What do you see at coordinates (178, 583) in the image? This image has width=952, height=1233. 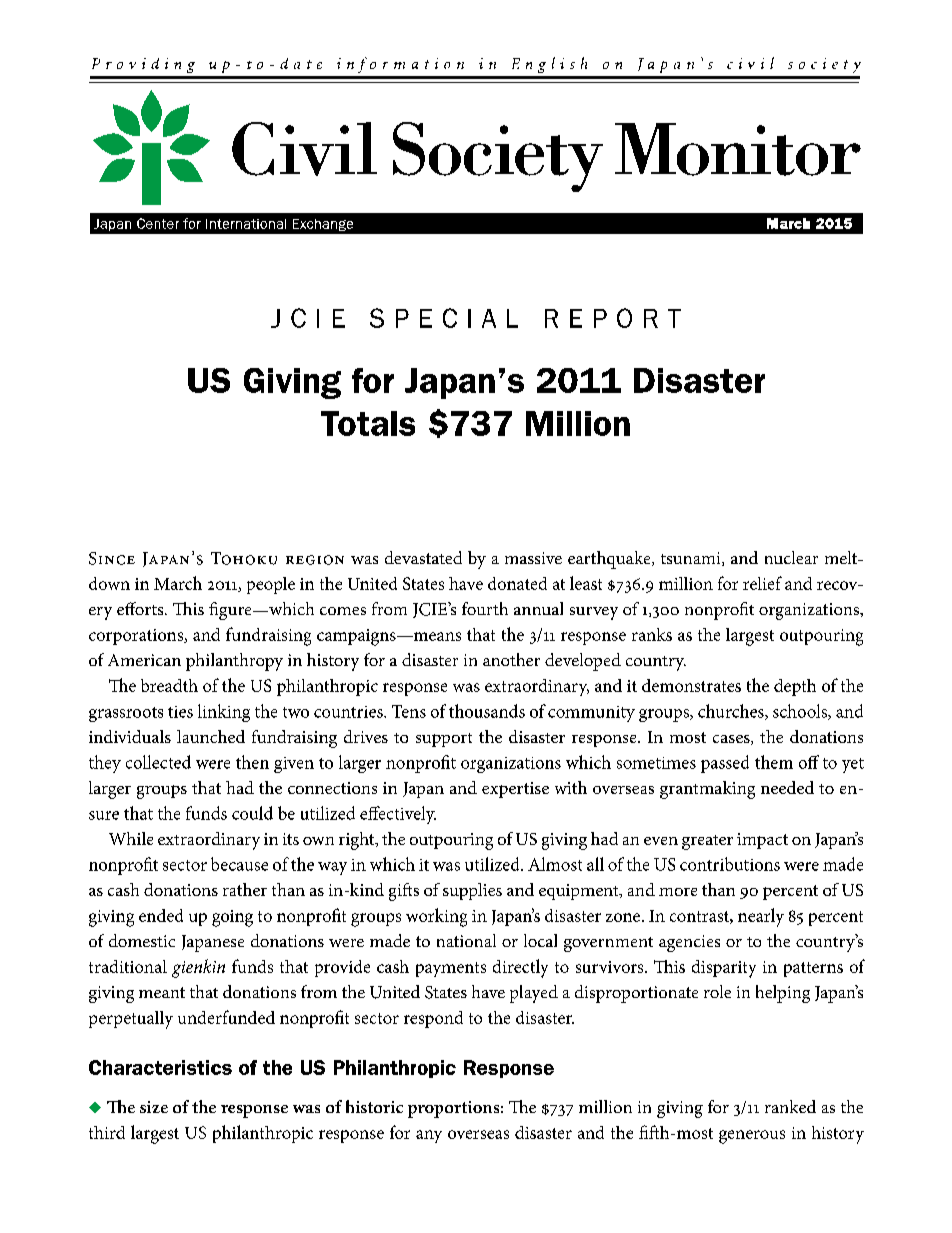 I see `March` at bounding box center [178, 583].
